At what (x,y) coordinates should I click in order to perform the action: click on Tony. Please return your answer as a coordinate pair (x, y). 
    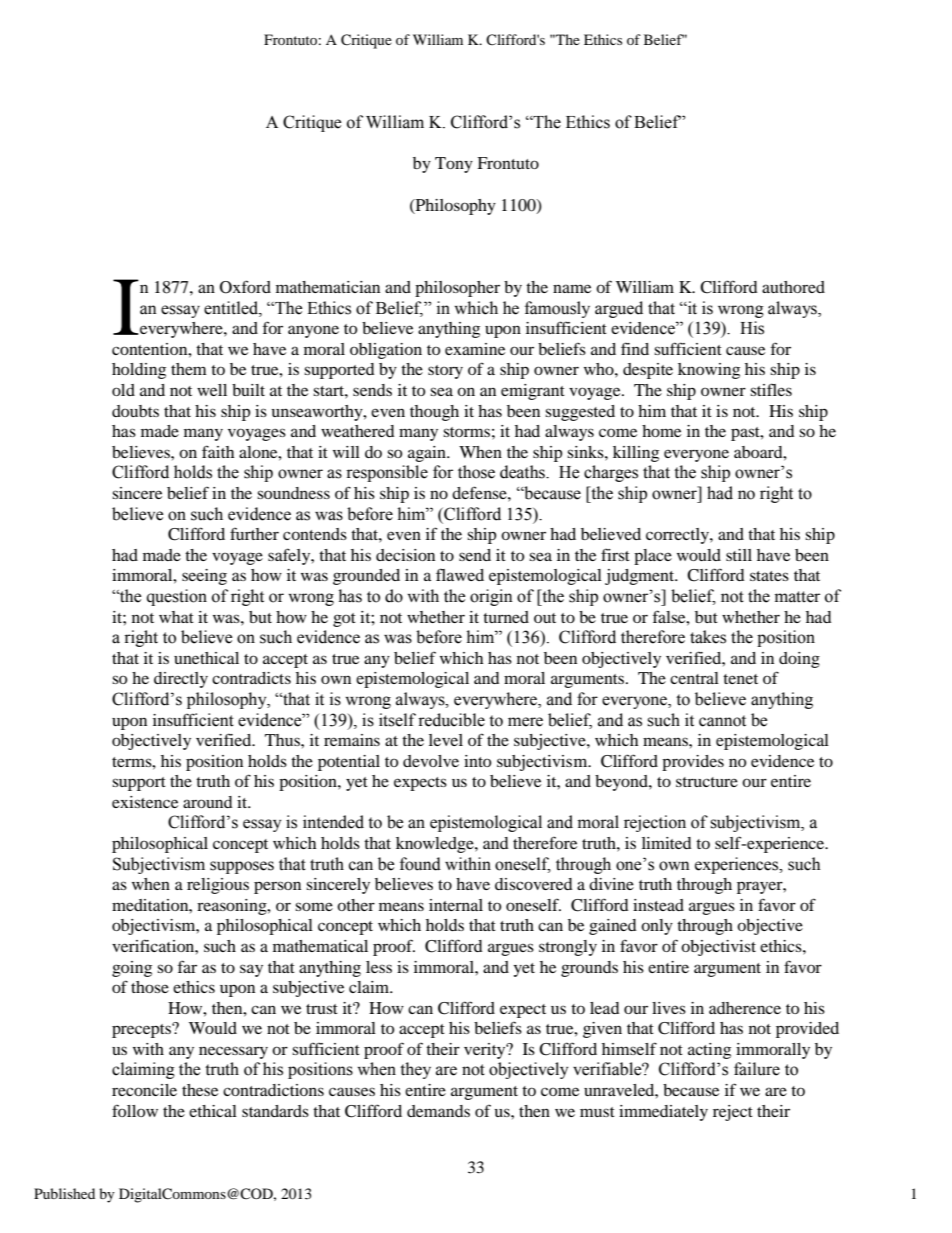
    Looking at the image, I should click on (454, 165).
